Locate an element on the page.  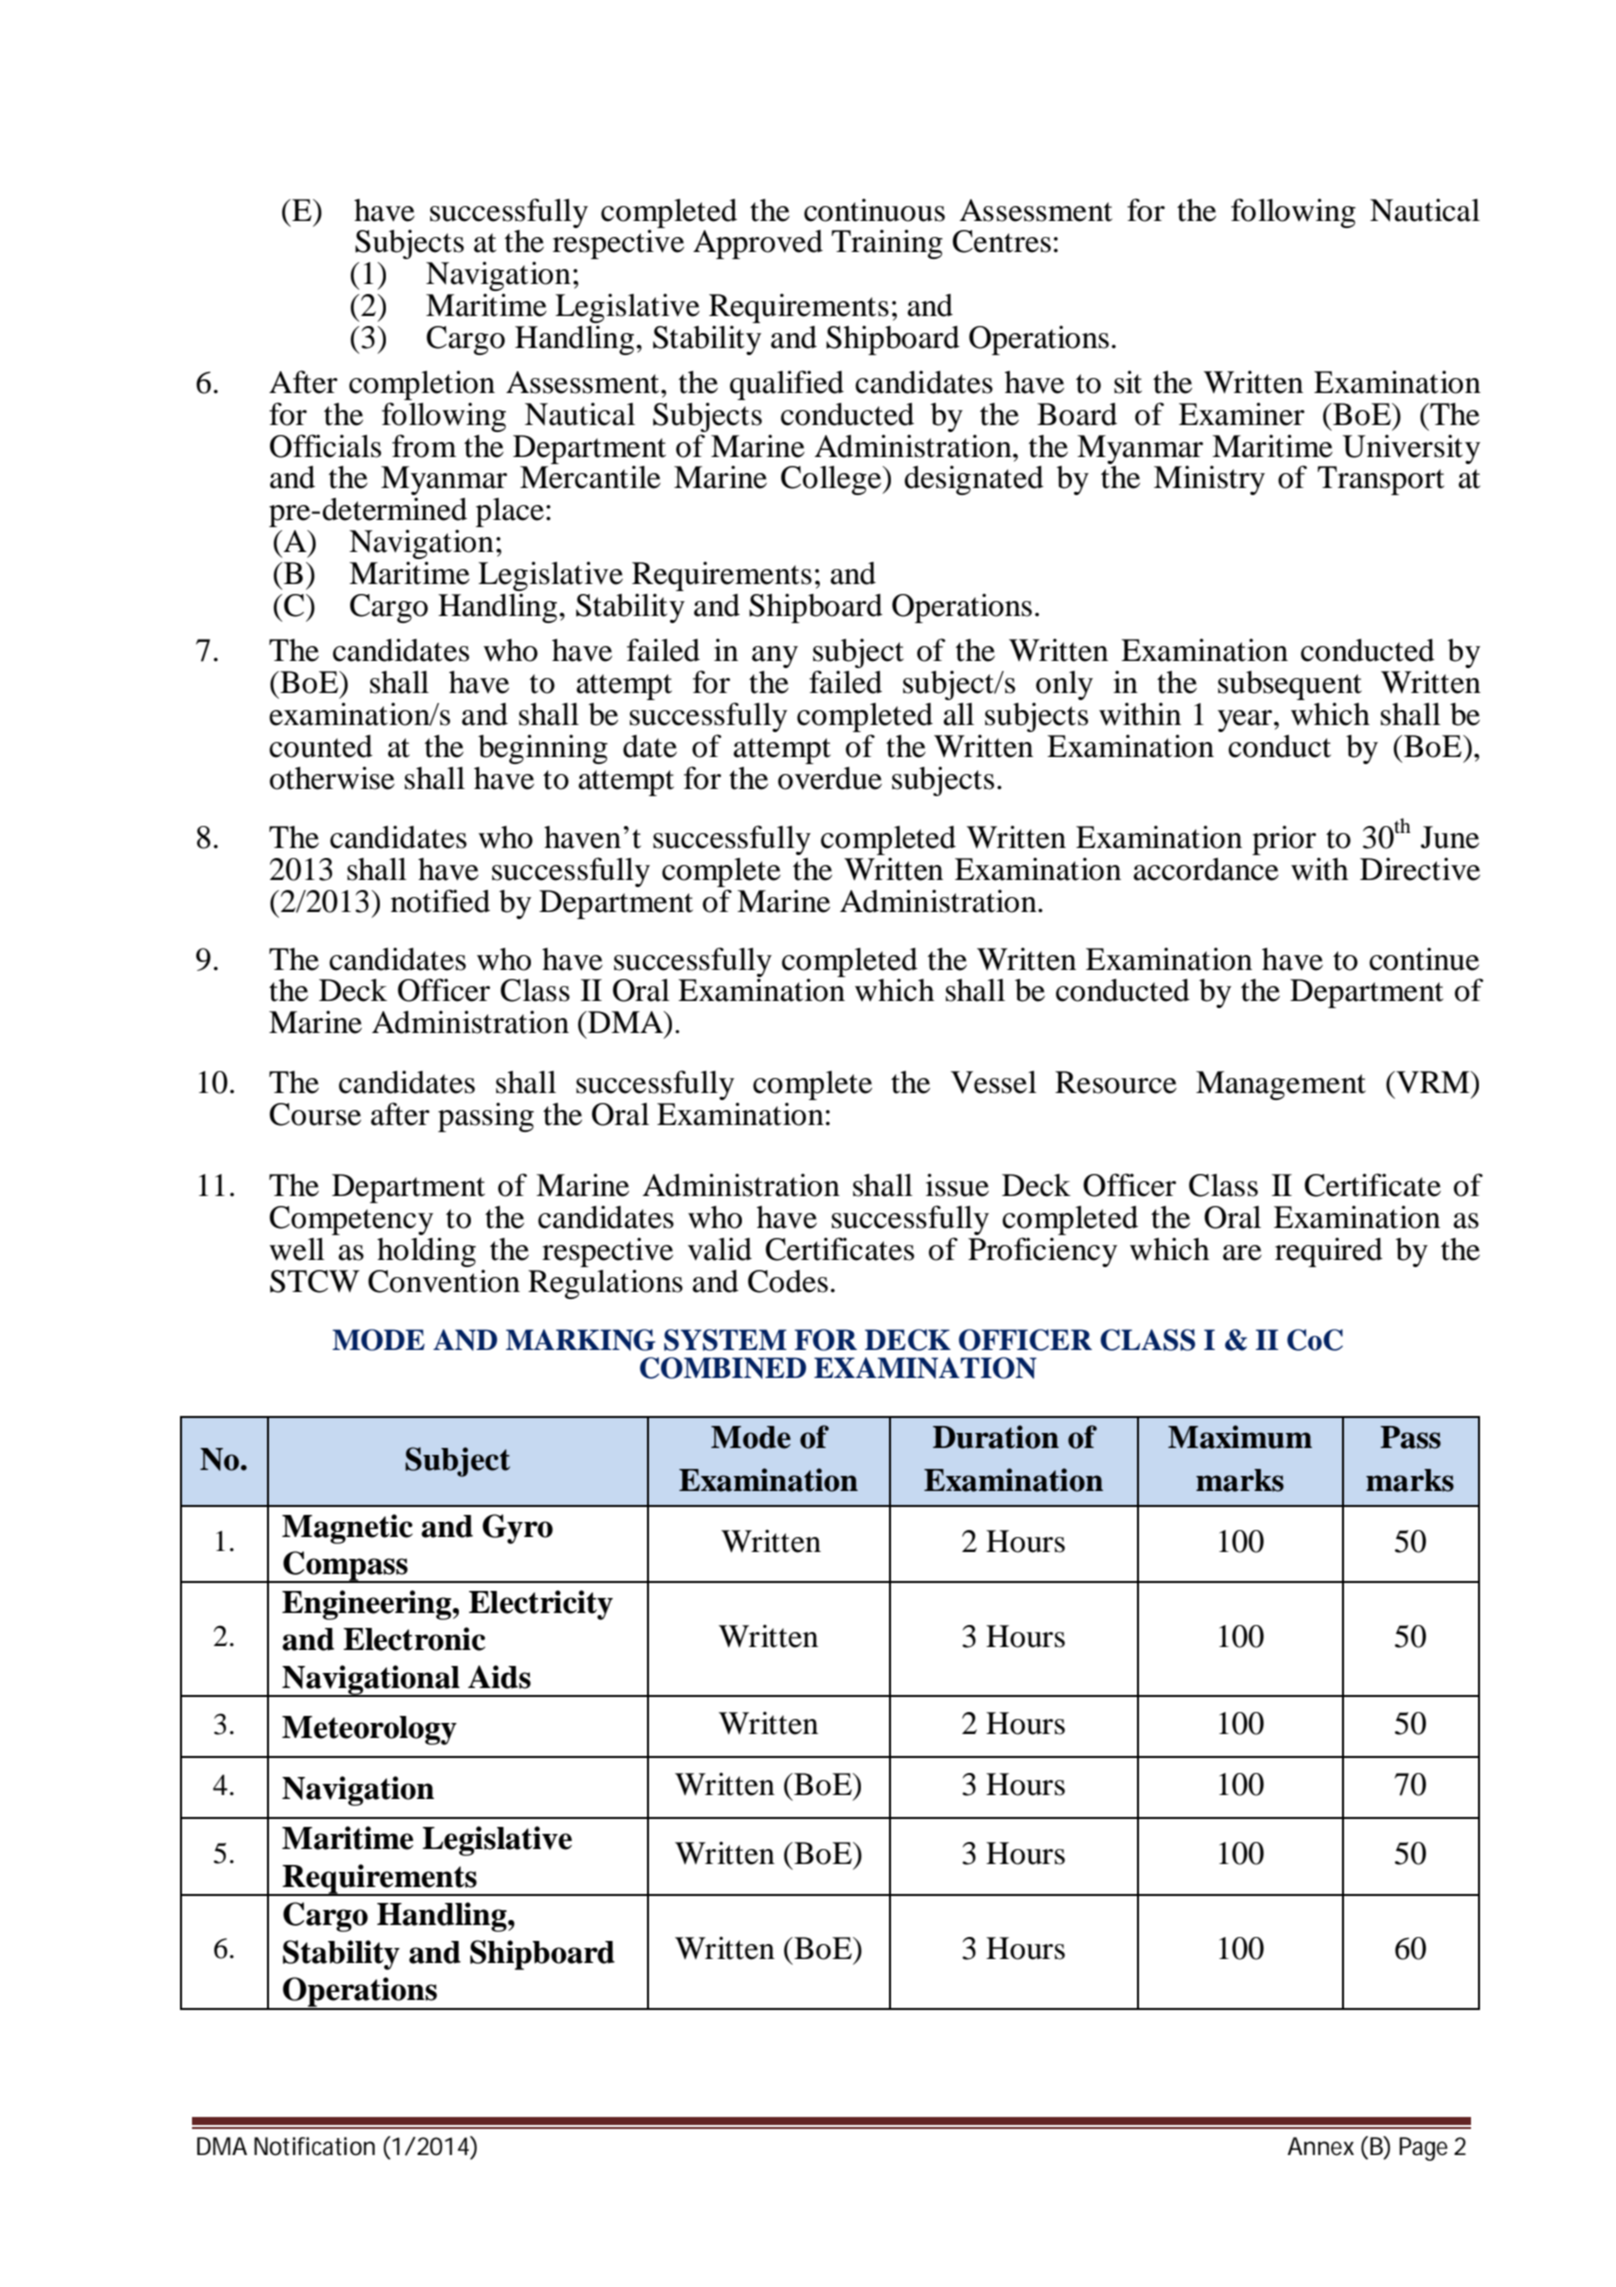
Electronic is located at coordinates (414, 1639).
